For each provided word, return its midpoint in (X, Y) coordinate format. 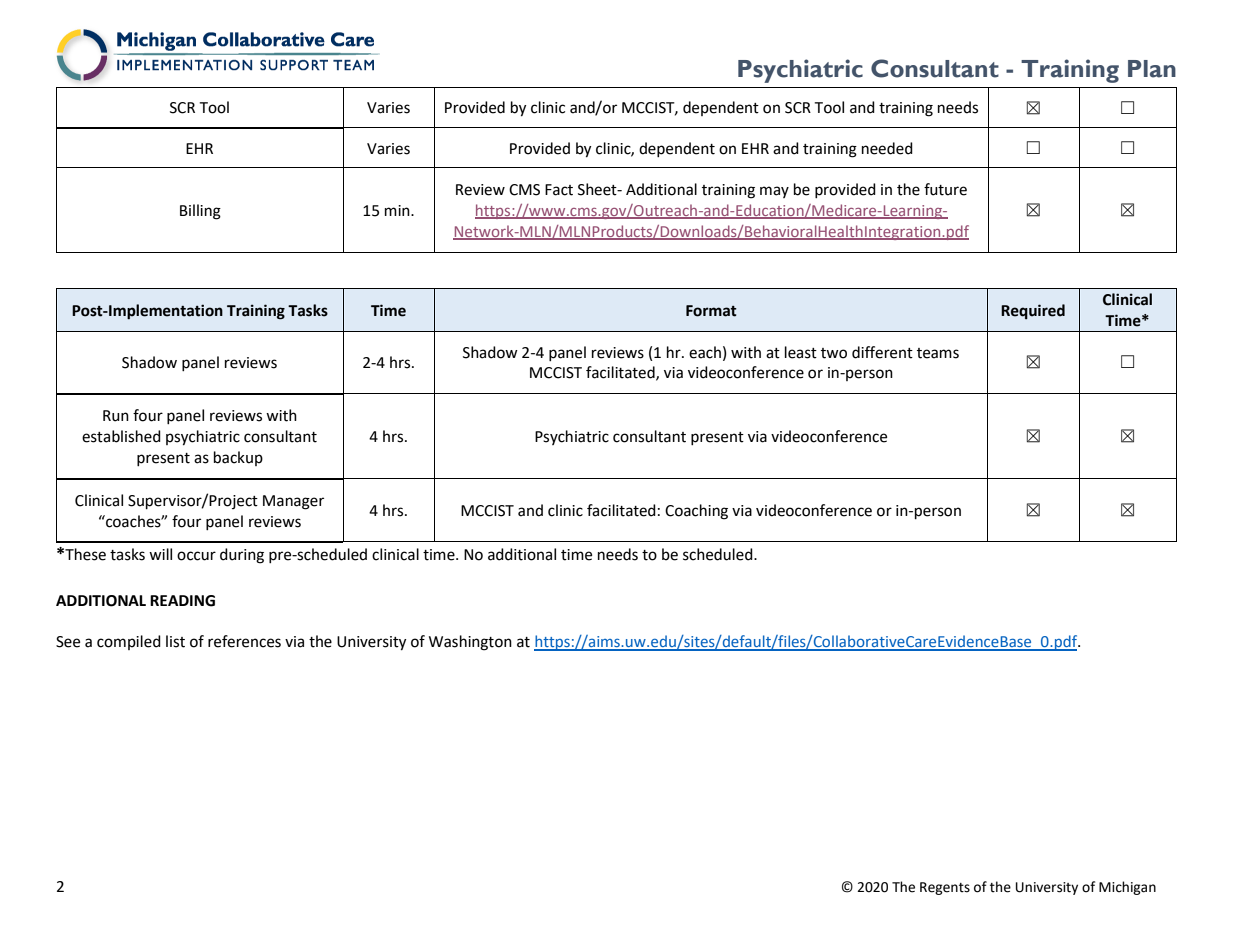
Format (711, 311)
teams (938, 353)
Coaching (696, 512)
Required (1033, 312)
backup (238, 458)
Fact (559, 190)
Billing (200, 212)
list (175, 641)
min (398, 210)
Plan (1152, 69)
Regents (945, 888)
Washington (470, 643)
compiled (129, 642)
